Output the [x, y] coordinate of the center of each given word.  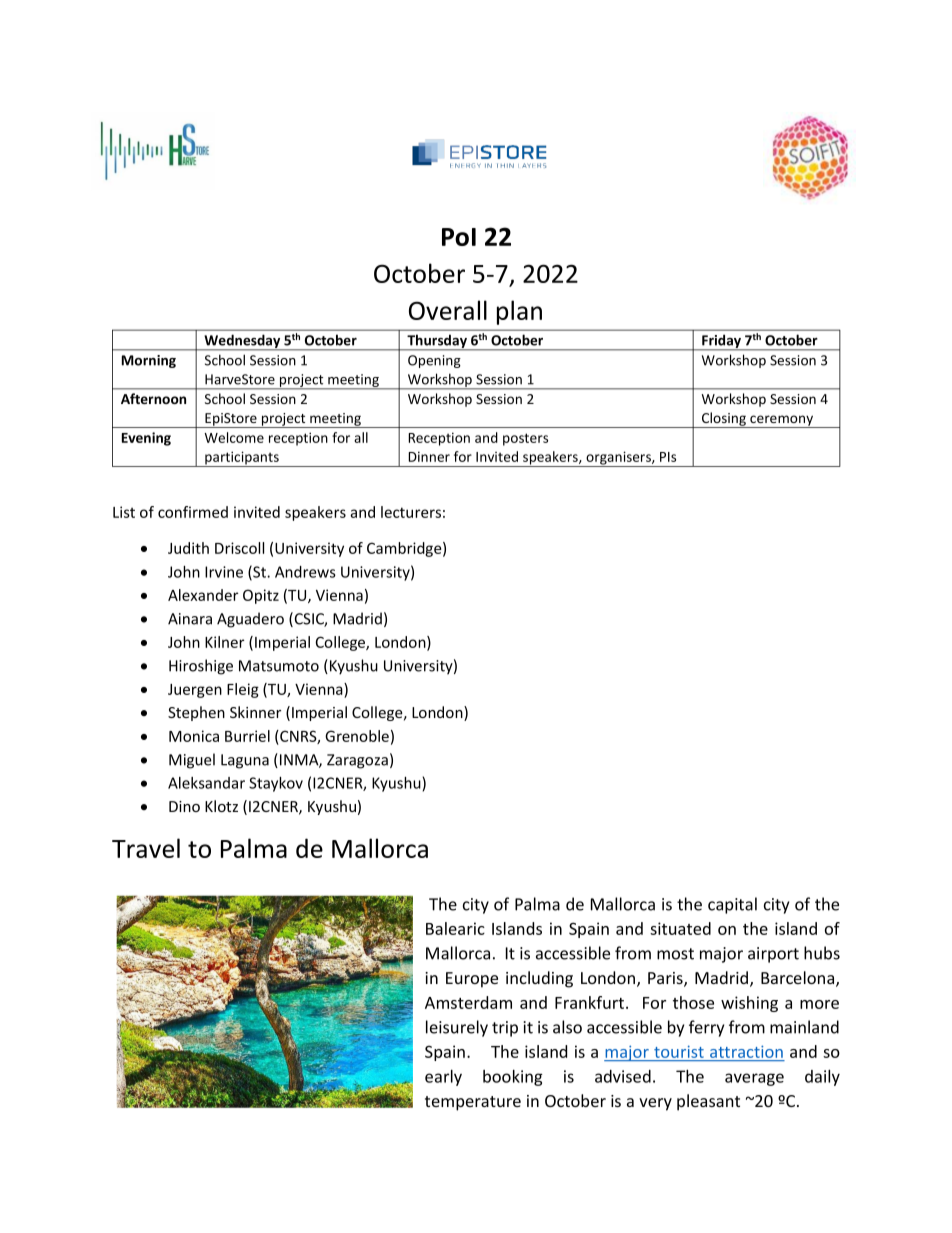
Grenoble [357, 736]
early [443, 1078]
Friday [722, 342]
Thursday [437, 342]
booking [513, 1078]
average [754, 1079]
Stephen [196, 713]
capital [732, 905]
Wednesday [242, 342]
